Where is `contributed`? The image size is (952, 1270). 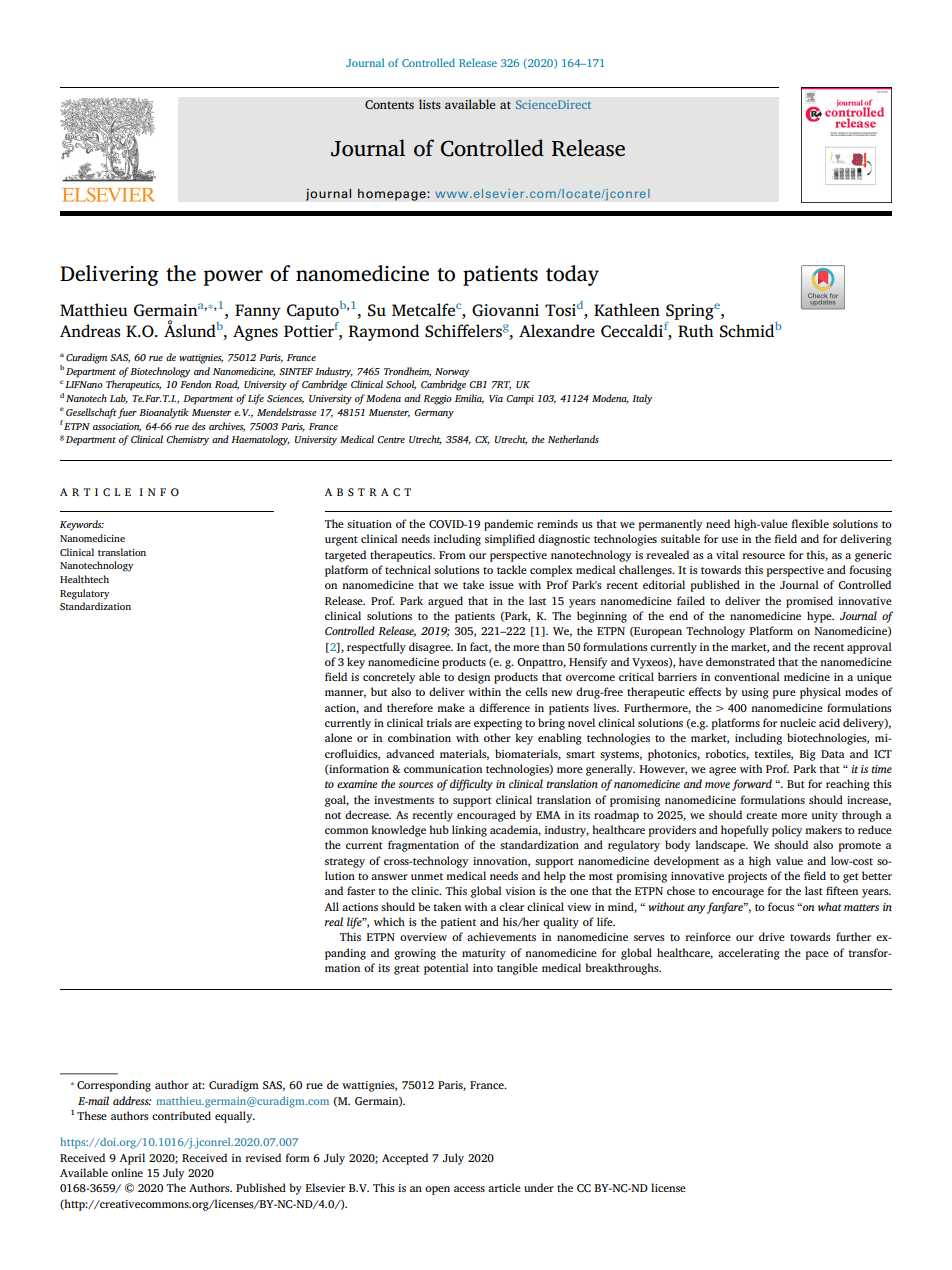 contributed is located at coordinates (181, 1115).
